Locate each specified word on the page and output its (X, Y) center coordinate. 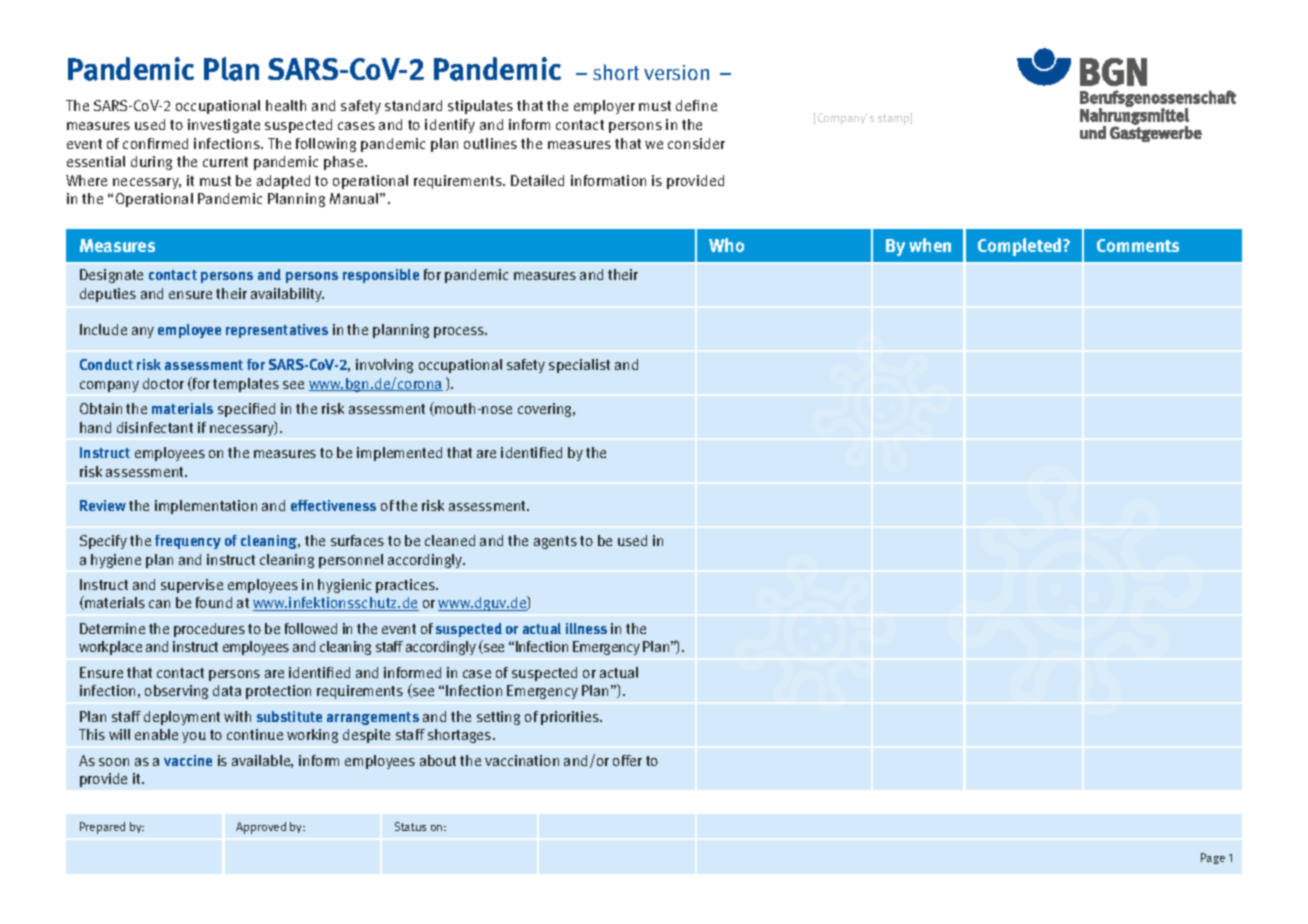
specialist (579, 366)
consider (696, 143)
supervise (192, 586)
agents (555, 542)
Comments (1138, 245)
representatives (277, 331)
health (286, 105)
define (696, 105)
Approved (261, 828)
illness (586, 628)
